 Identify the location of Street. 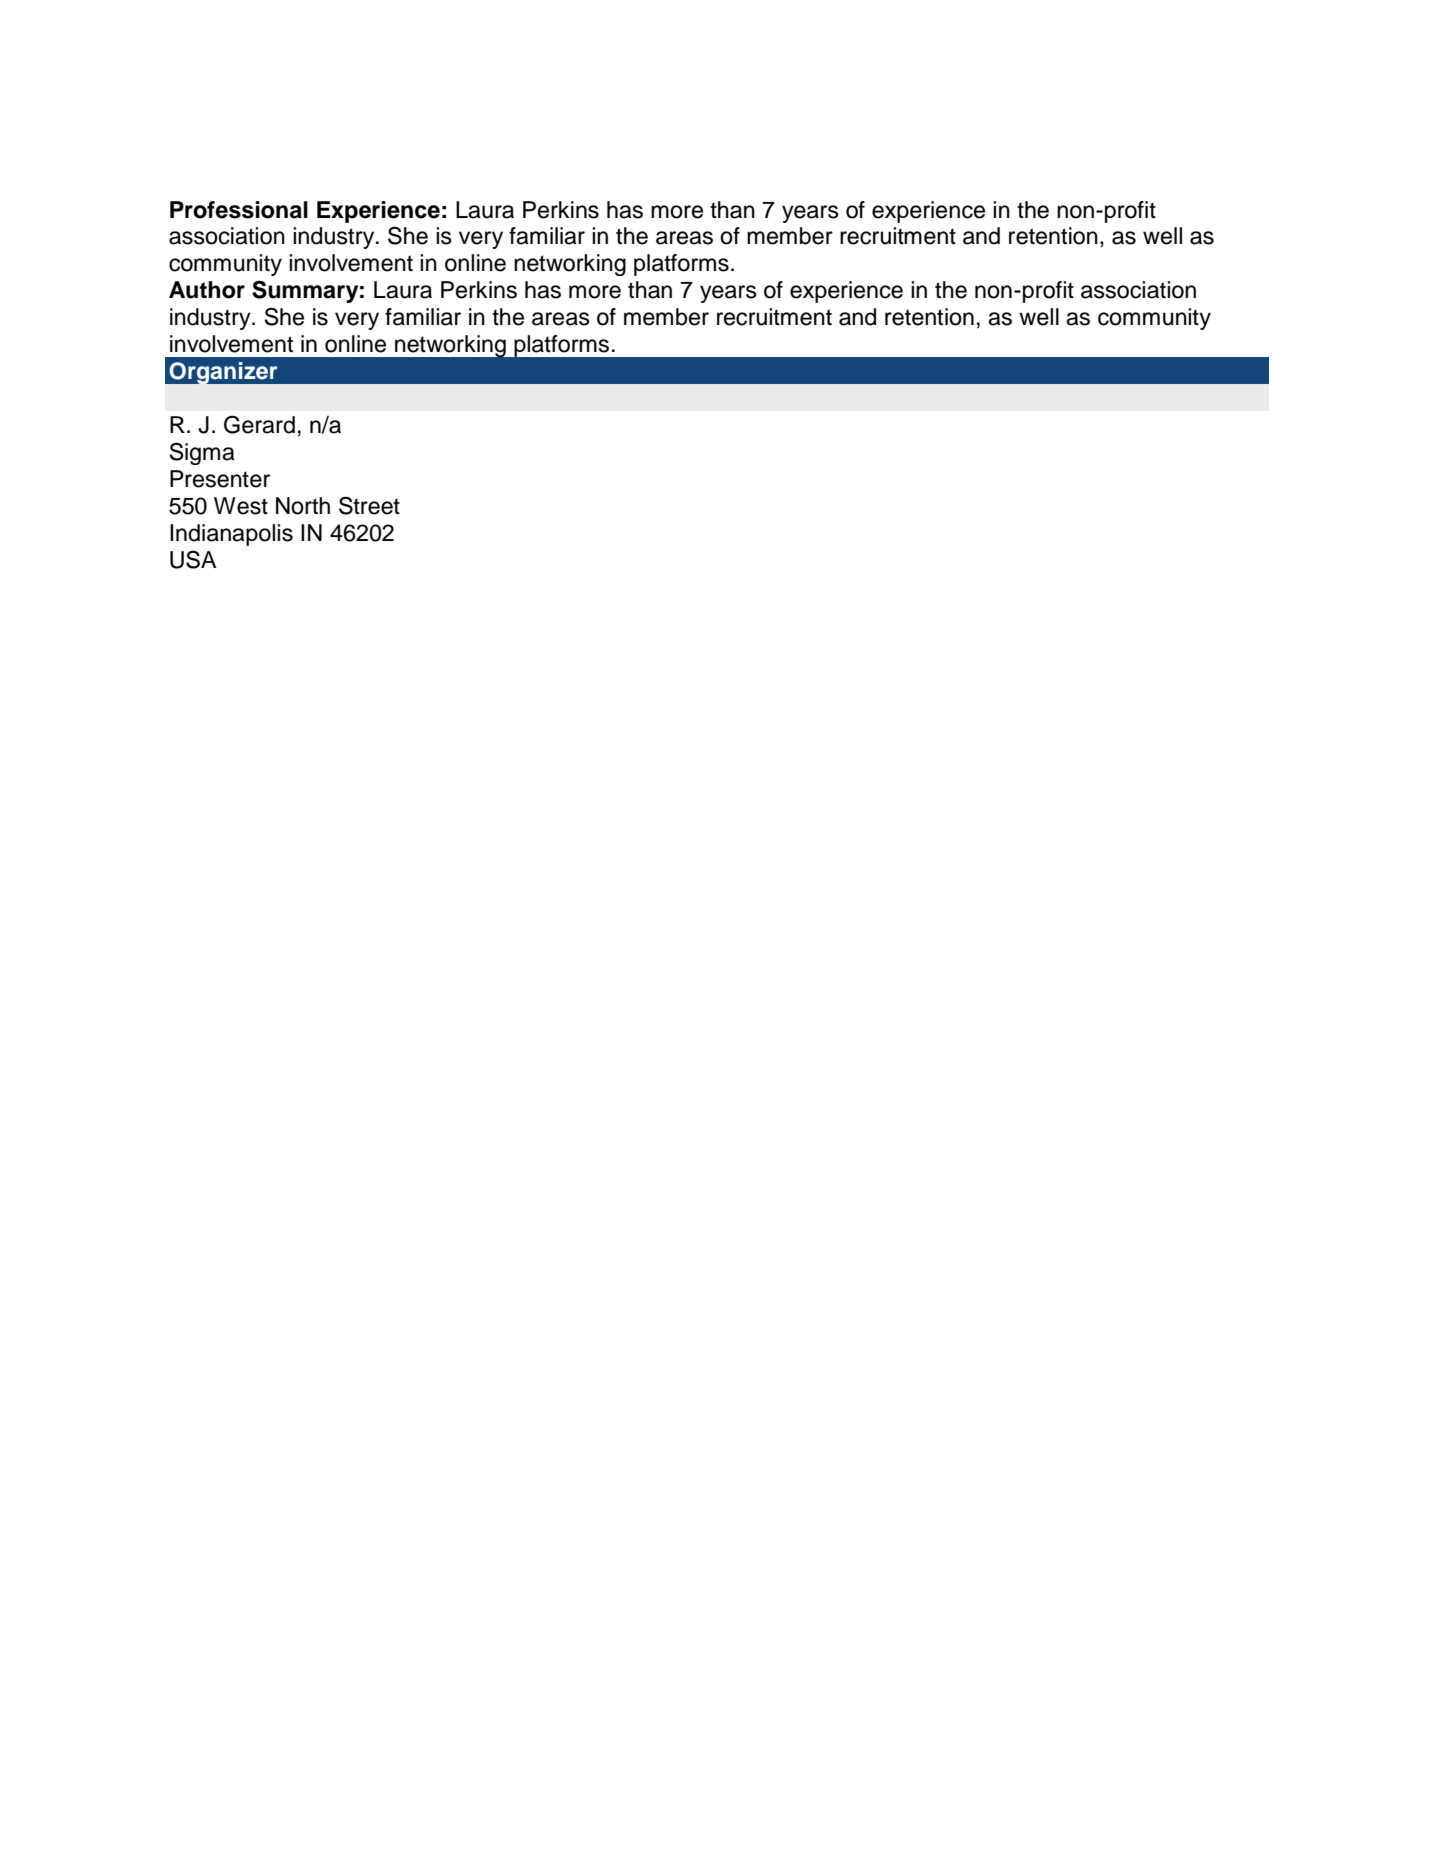
(369, 505).
